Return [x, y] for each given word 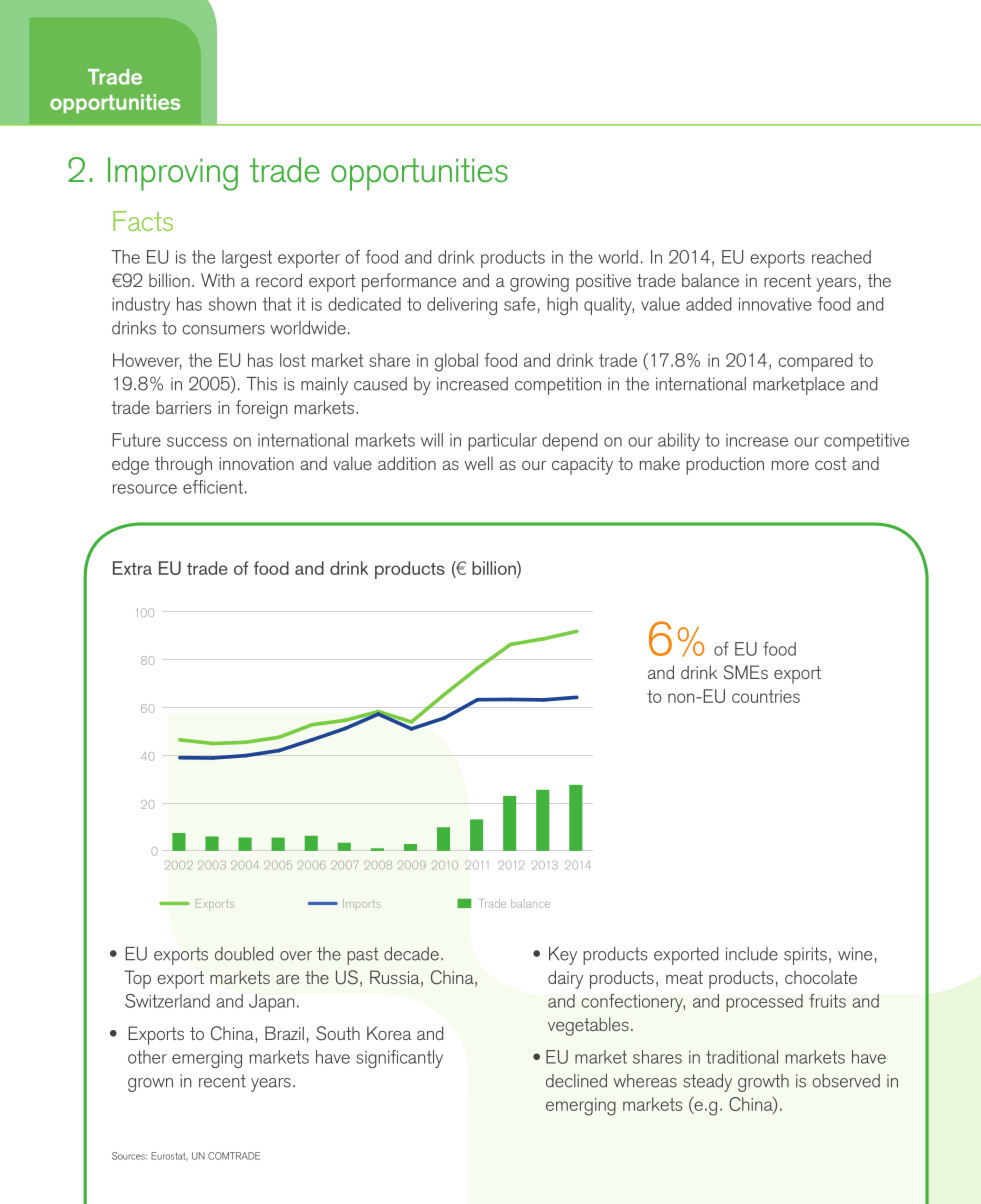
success [197, 442]
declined [576, 1081]
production [725, 465]
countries [766, 696]
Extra [132, 568]
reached [841, 257]
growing [539, 283]
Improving [173, 174]
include [752, 954]
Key [563, 956]
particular [502, 442]
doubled [244, 954]
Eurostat [169, 1156]
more [790, 465]
